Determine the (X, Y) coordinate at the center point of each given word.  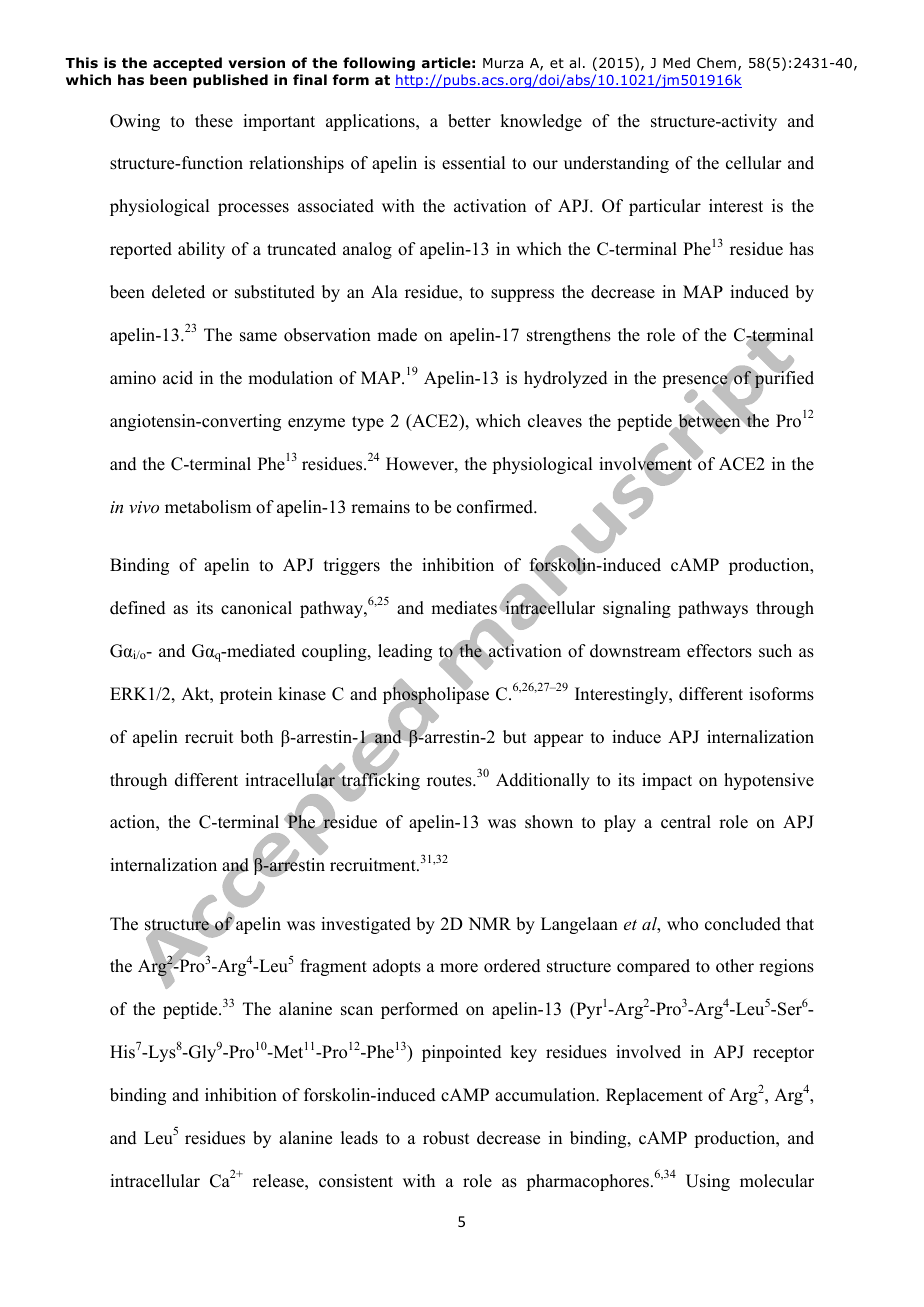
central (686, 822)
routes (450, 781)
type (368, 423)
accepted (187, 64)
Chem (716, 62)
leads (359, 1138)
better (469, 121)
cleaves (555, 421)
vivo (144, 507)
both (256, 737)
